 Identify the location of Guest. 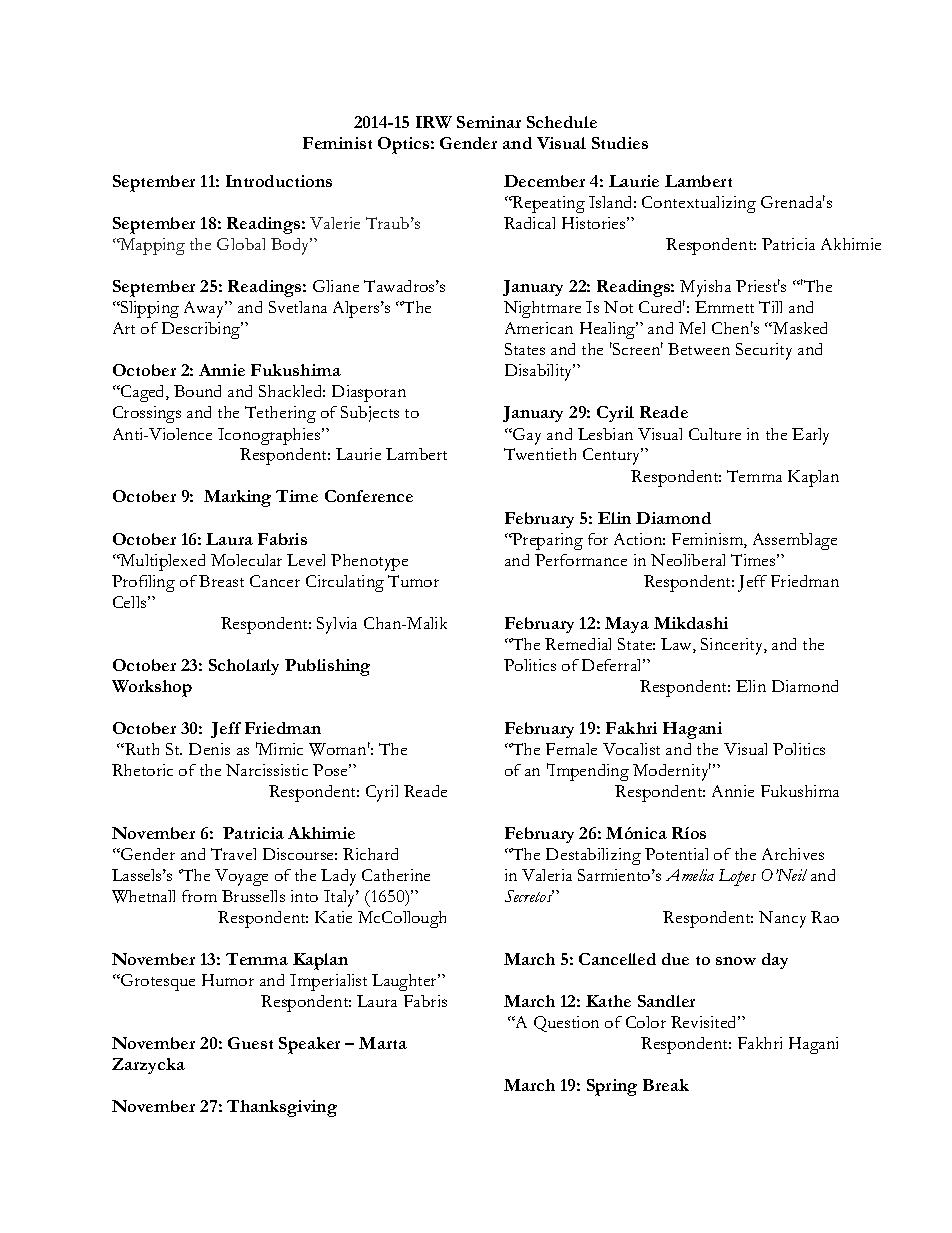
(250, 1043).
